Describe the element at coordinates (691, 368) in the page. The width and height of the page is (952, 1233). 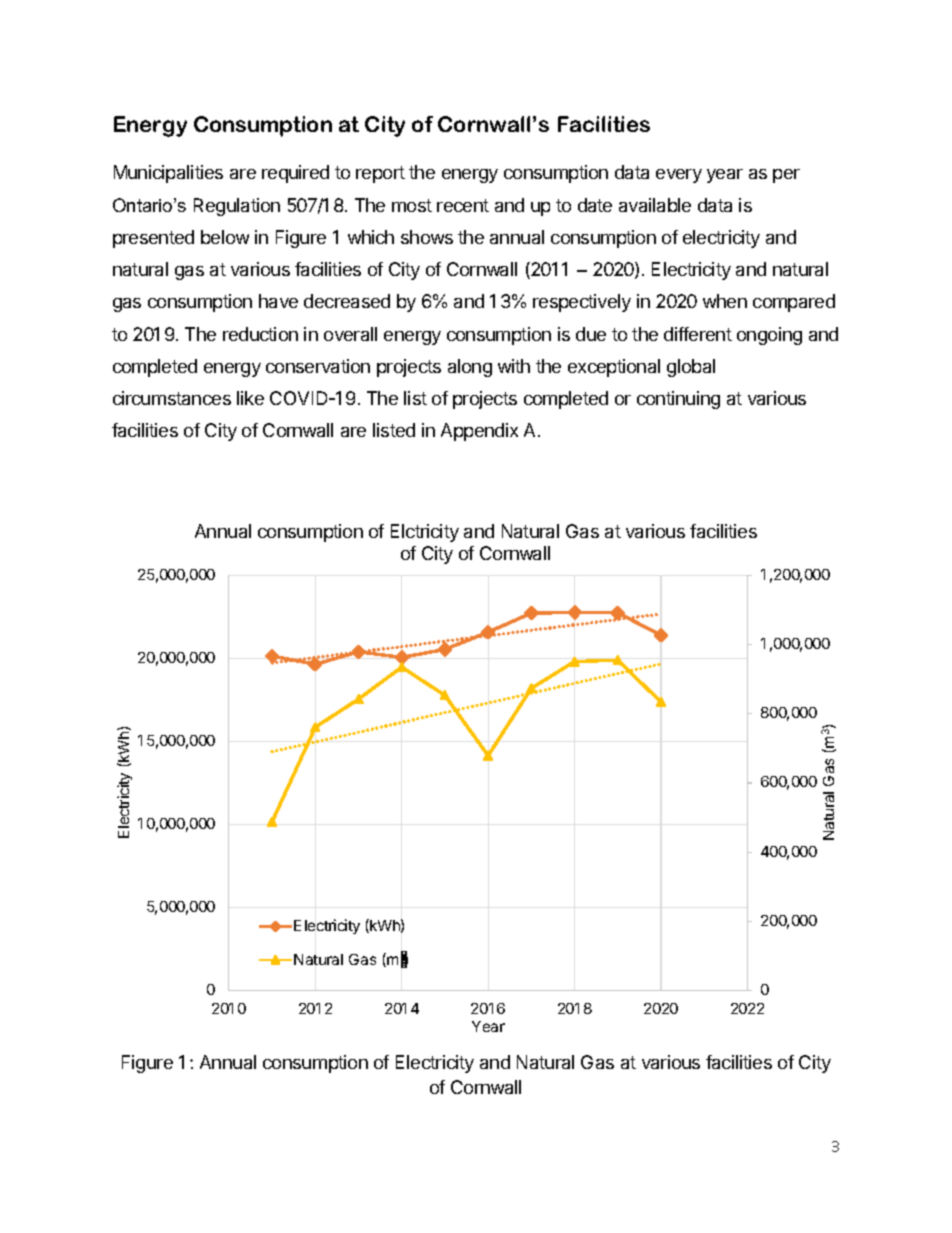
I see `global` at that location.
